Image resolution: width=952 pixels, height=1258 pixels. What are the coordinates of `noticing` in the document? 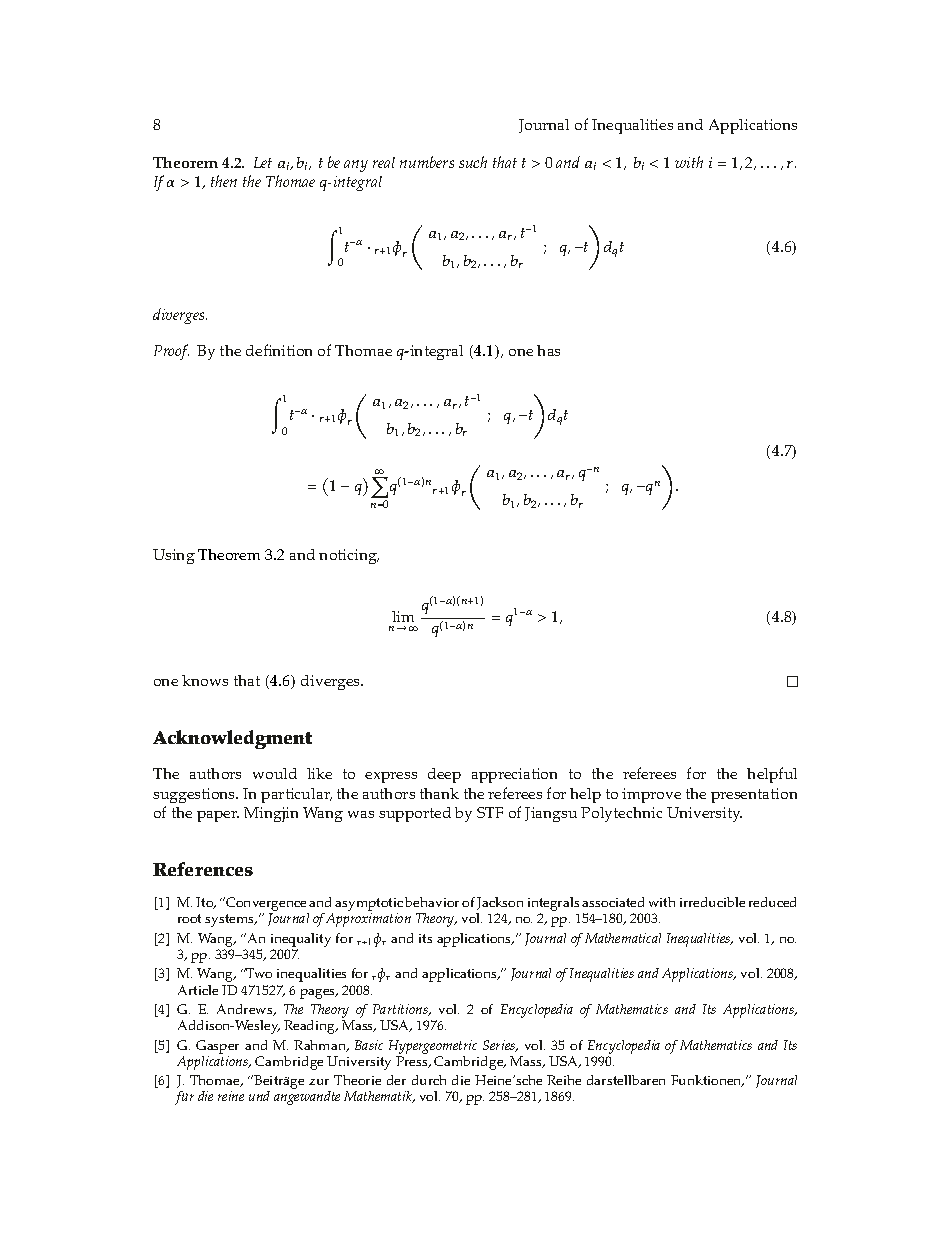 It's located at (349, 556).
